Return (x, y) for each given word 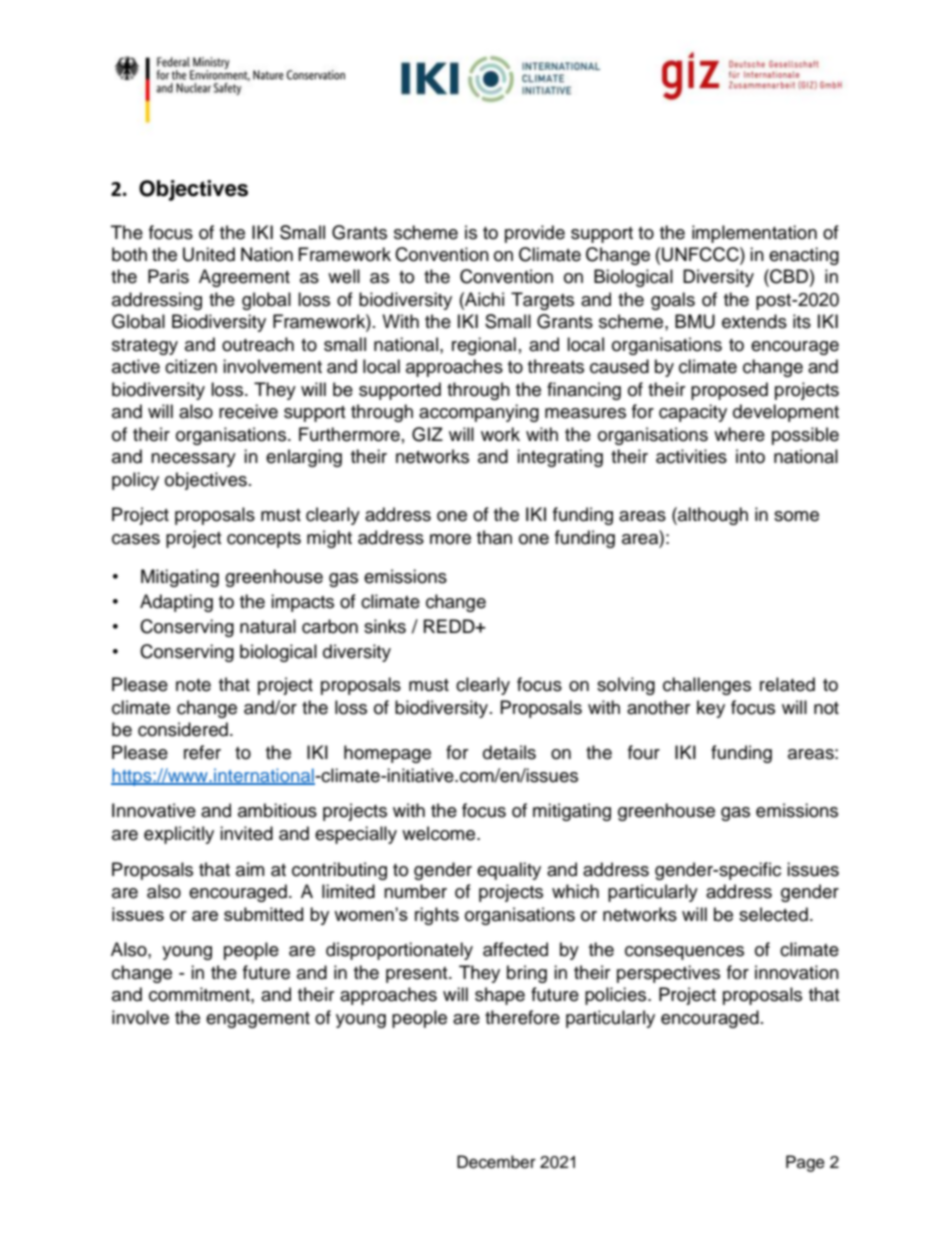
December (496, 1162)
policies (617, 996)
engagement (258, 1020)
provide (535, 234)
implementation (754, 234)
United (209, 254)
